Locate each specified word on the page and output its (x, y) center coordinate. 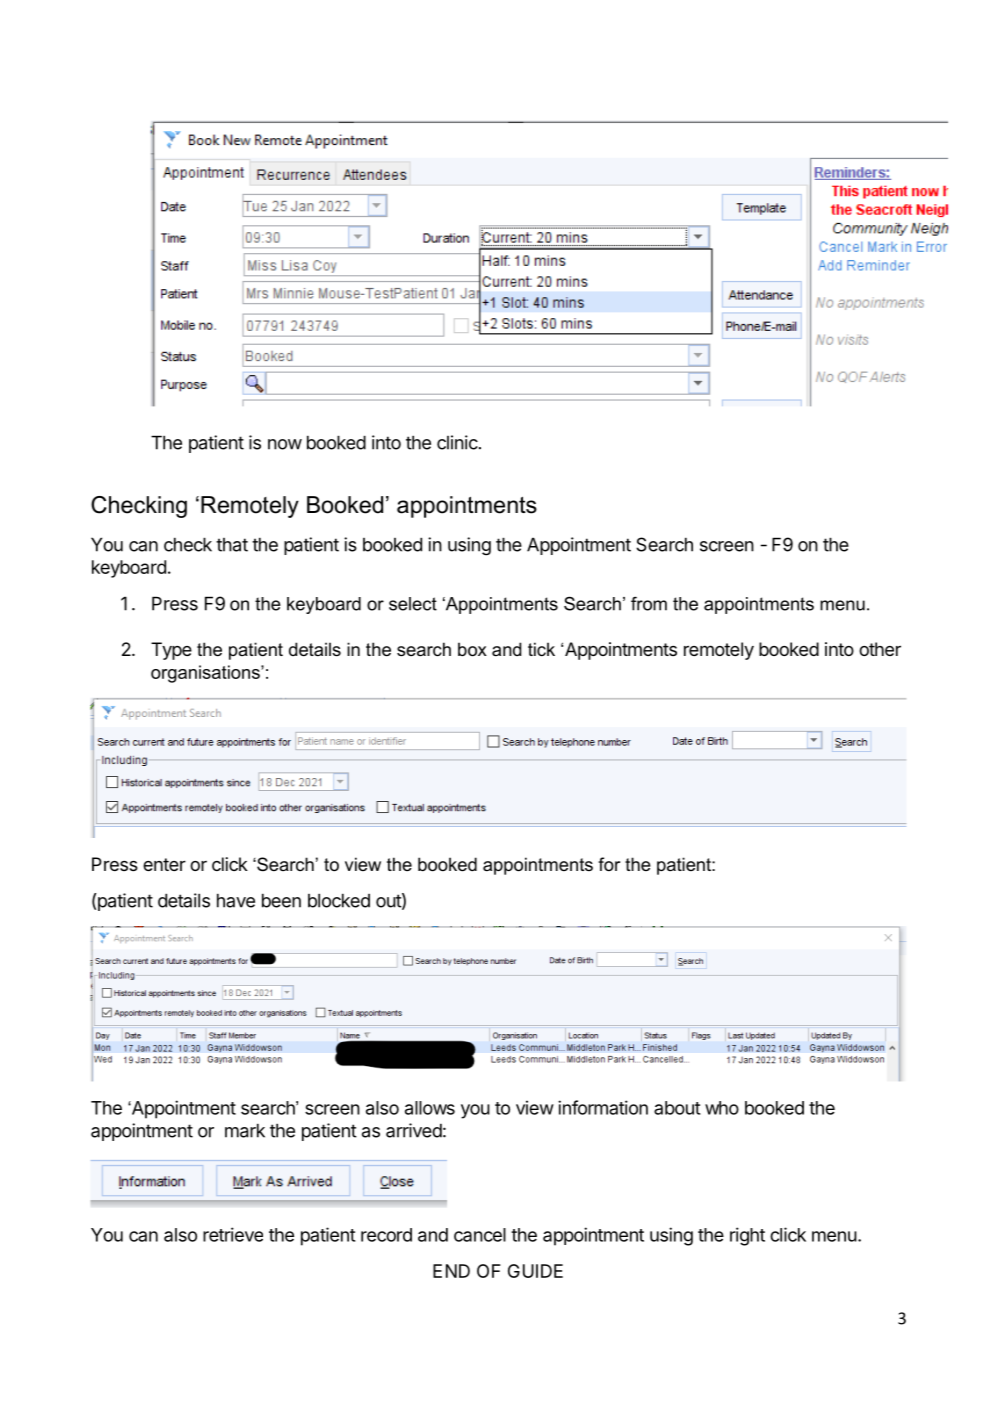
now (285, 444)
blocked (339, 900)
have (236, 900)
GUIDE (535, 1271)
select (413, 604)
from (649, 604)
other (880, 649)
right (747, 1236)
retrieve (233, 1234)
